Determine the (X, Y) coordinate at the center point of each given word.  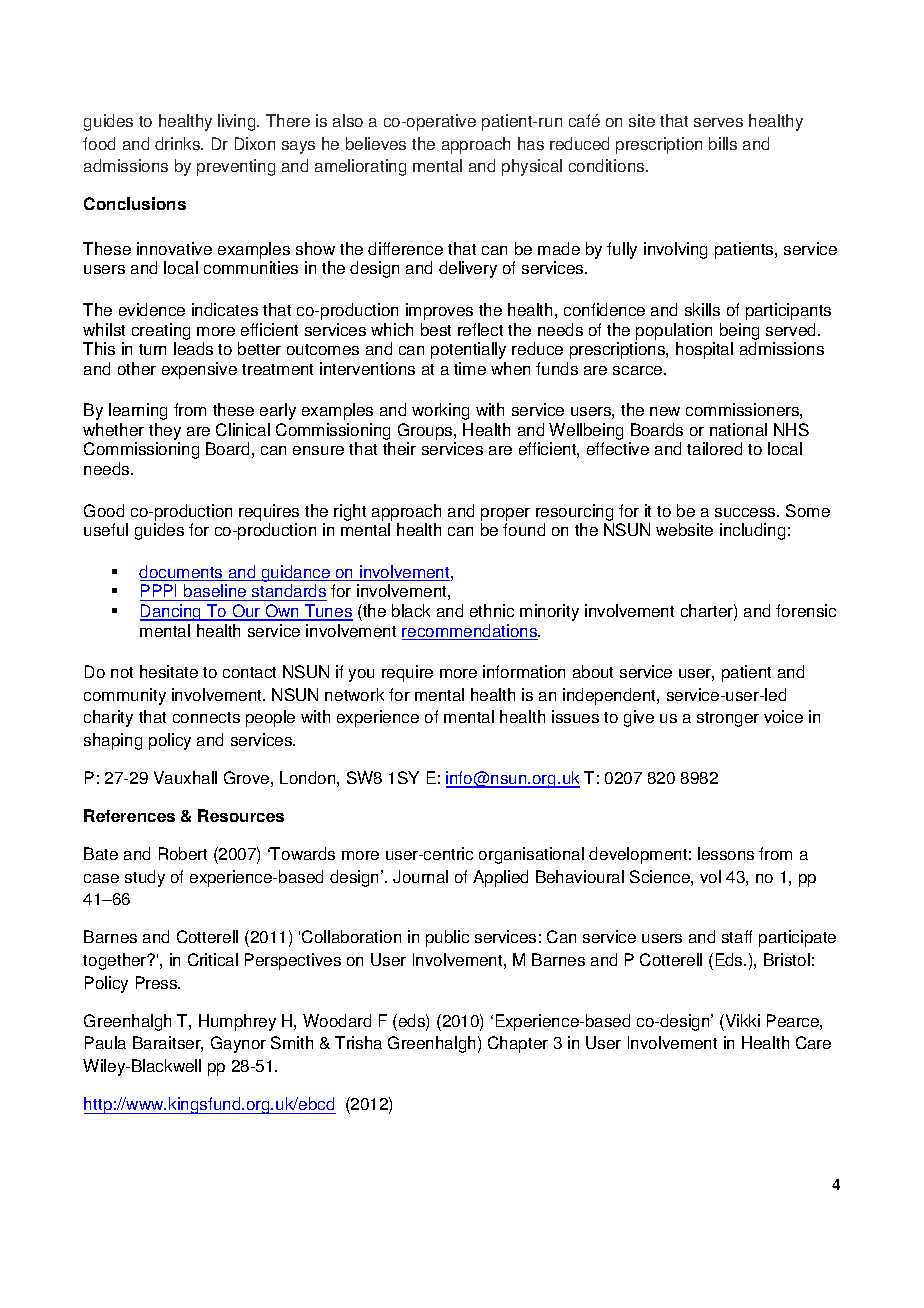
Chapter (518, 1044)
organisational (531, 855)
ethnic (492, 610)
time (470, 368)
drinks (179, 143)
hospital (704, 350)
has (531, 143)
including (752, 531)
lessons (726, 853)
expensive (199, 370)
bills (723, 143)
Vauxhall (185, 777)
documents (182, 573)
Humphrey (237, 1022)
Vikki (741, 1020)
